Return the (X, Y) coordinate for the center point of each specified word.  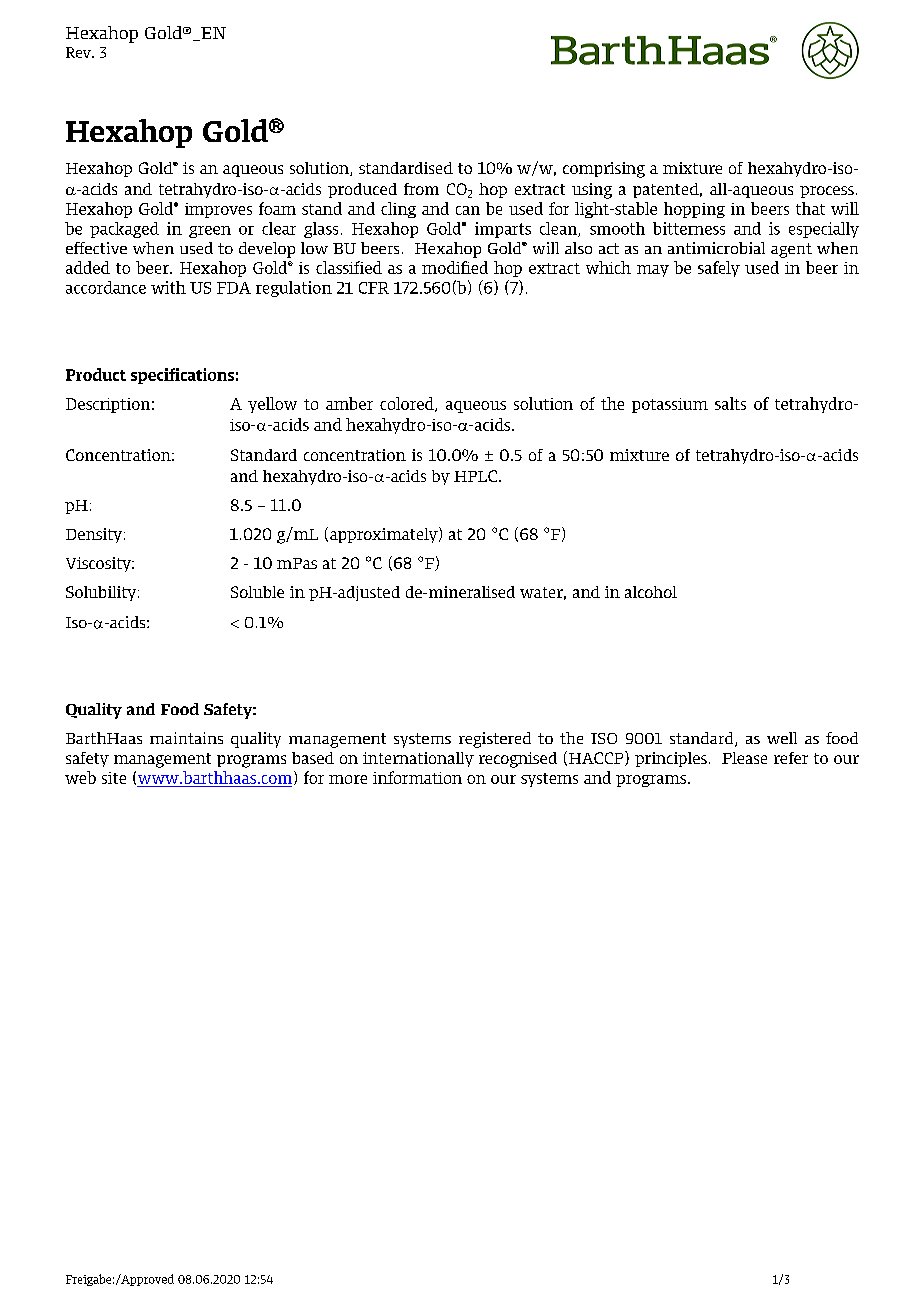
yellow (272, 405)
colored (408, 404)
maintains (186, 738)
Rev (79, 52)
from (421, 189)
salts (730, 403)
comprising (604, 170)
